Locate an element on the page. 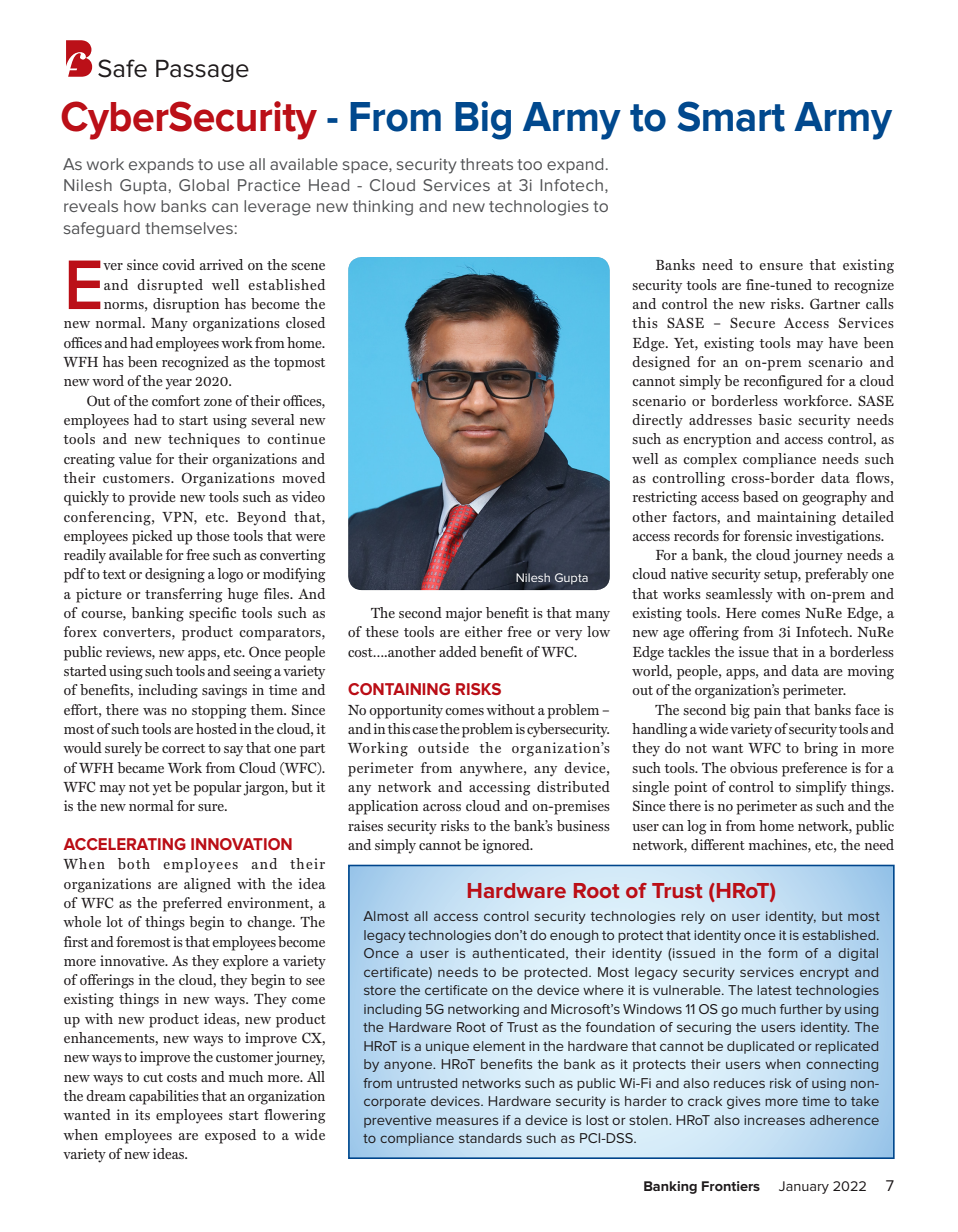  threats is located at coordinates (486, 164).
